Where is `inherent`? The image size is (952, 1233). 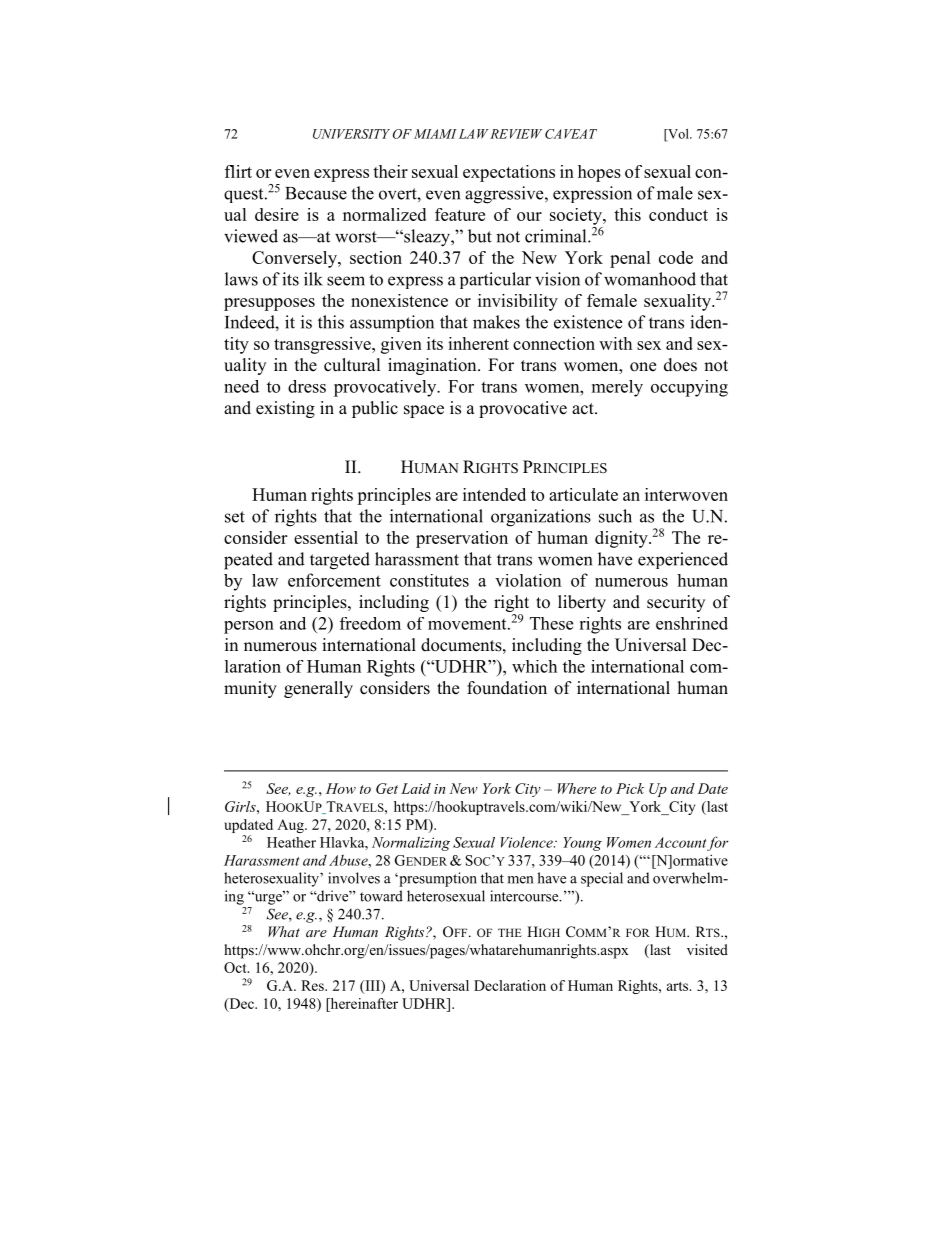
inherent is located at coordinates (478, 343).
